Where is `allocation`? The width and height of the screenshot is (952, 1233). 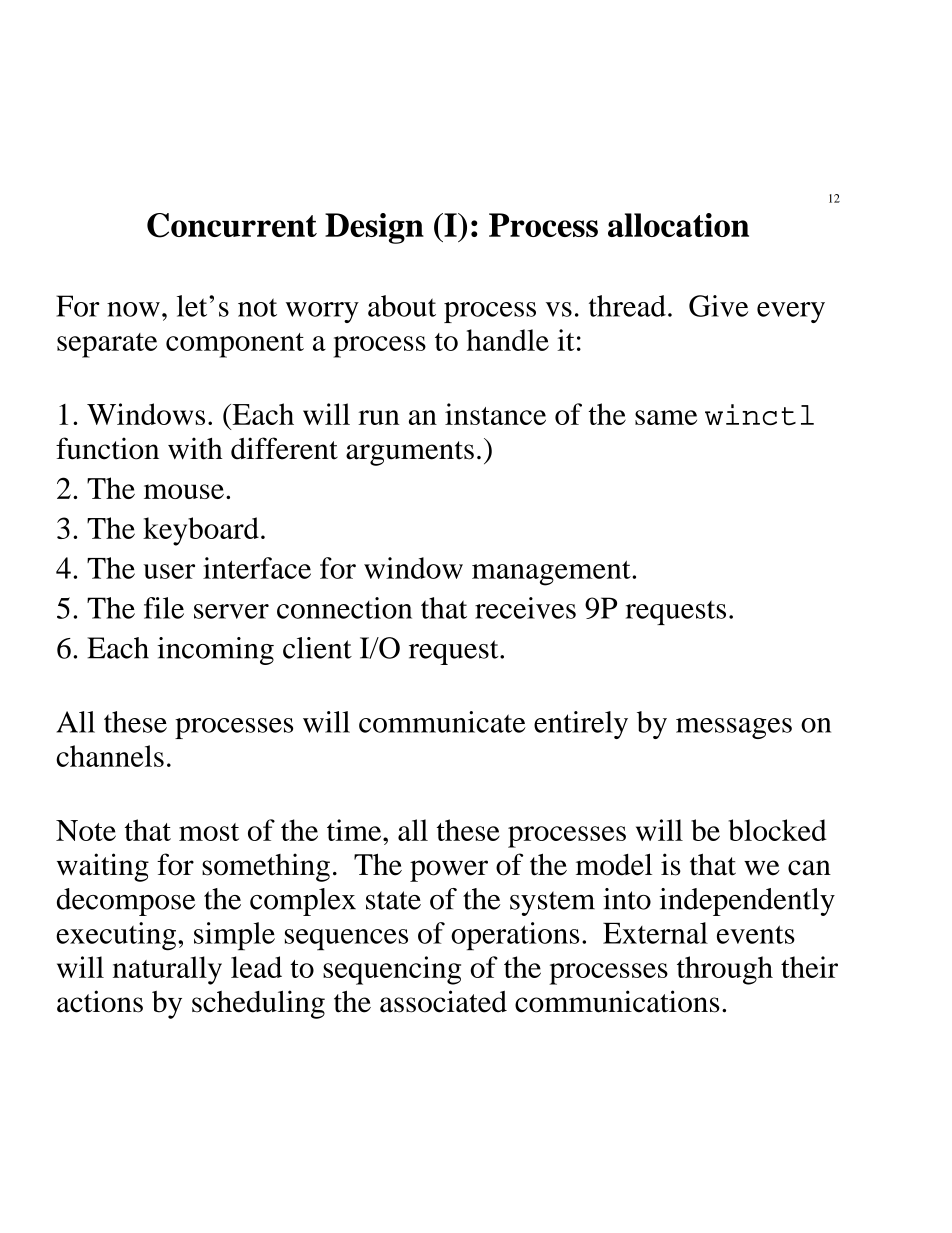 allocation is located at coordinates (678, 225).
